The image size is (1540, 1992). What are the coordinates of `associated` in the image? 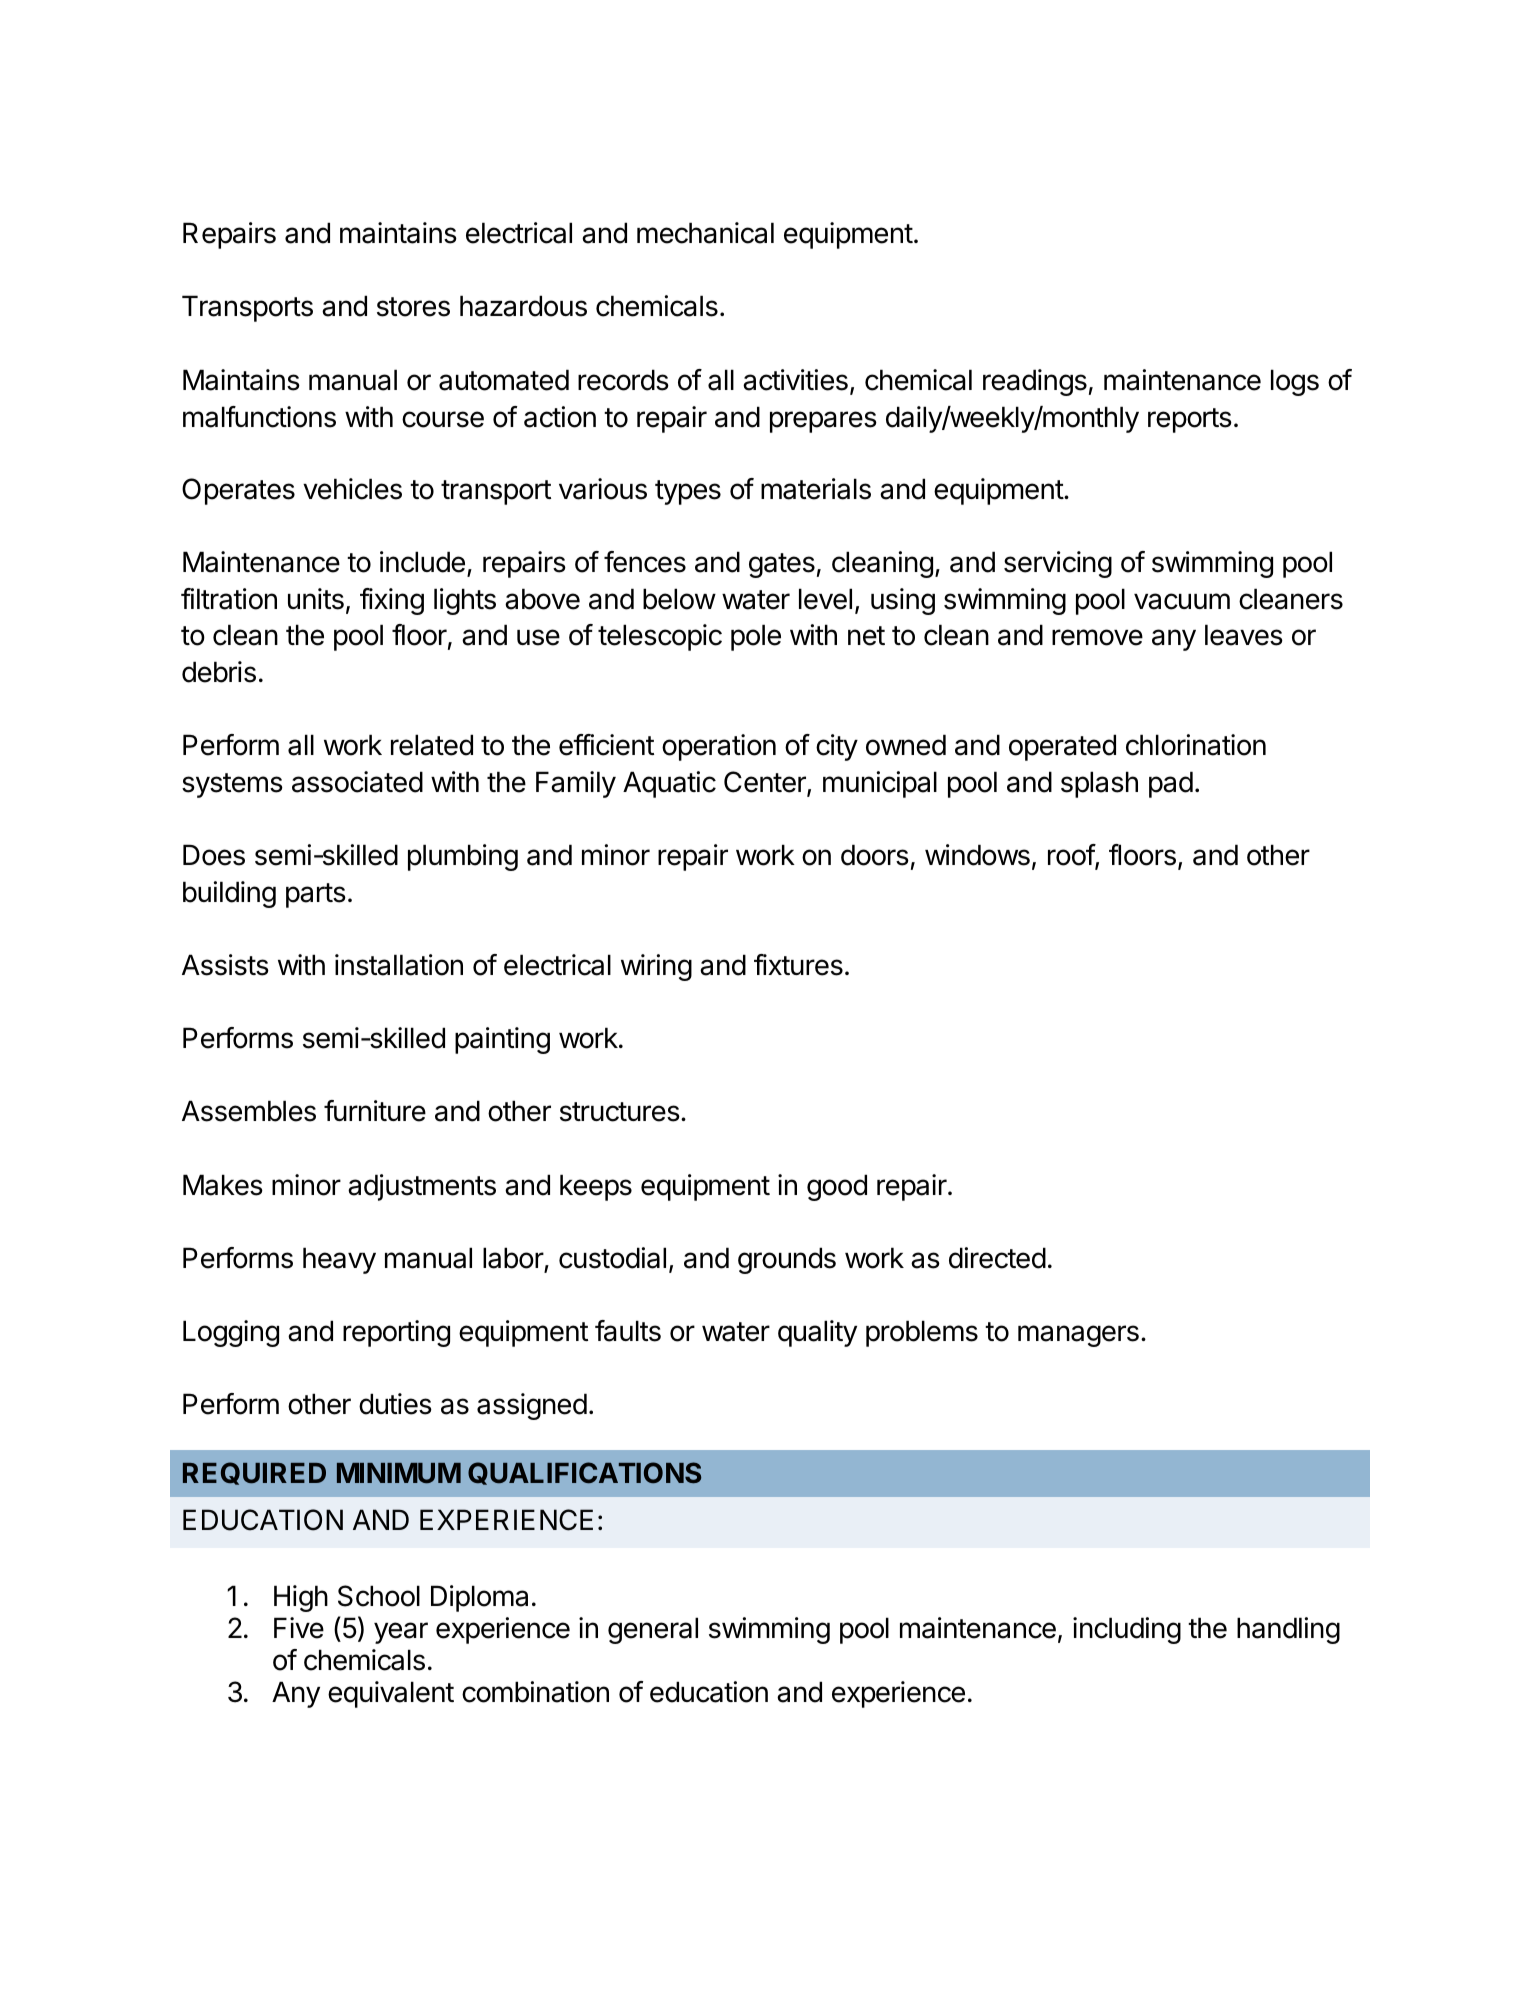 It's located at (357, 782).
